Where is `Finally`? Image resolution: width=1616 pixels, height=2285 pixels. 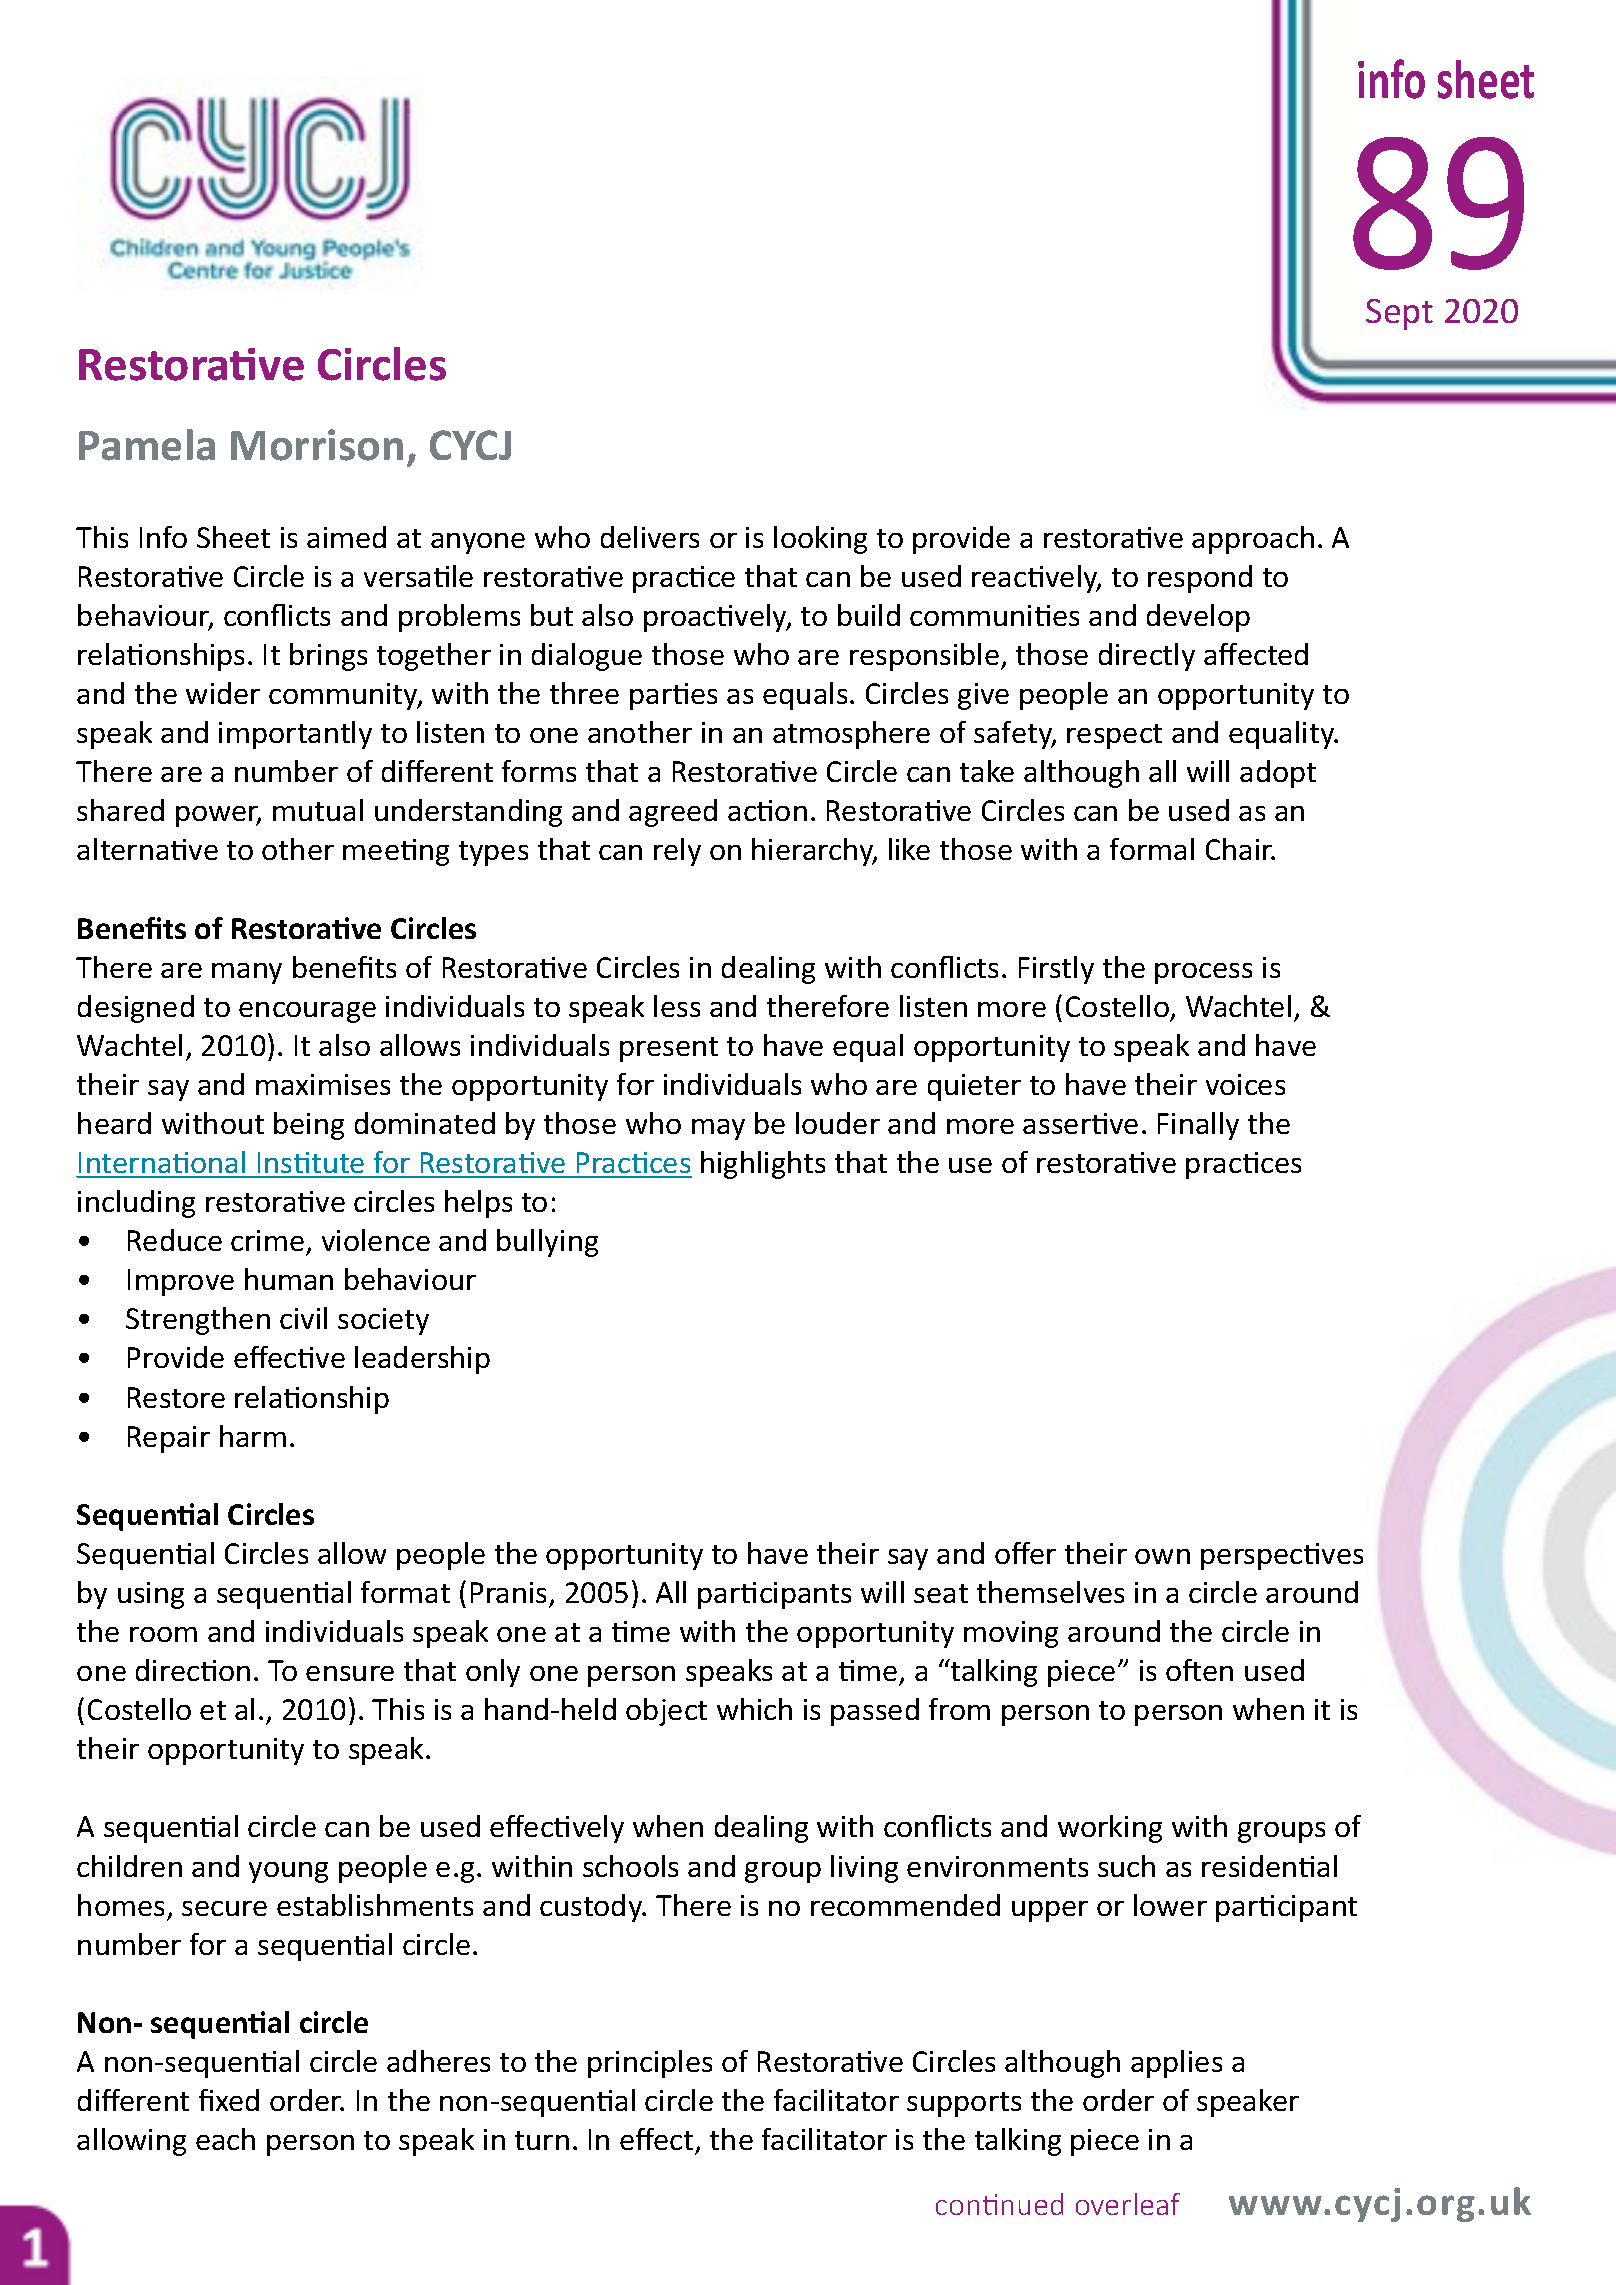 Finally is located at coordinates (1198, 1126).
